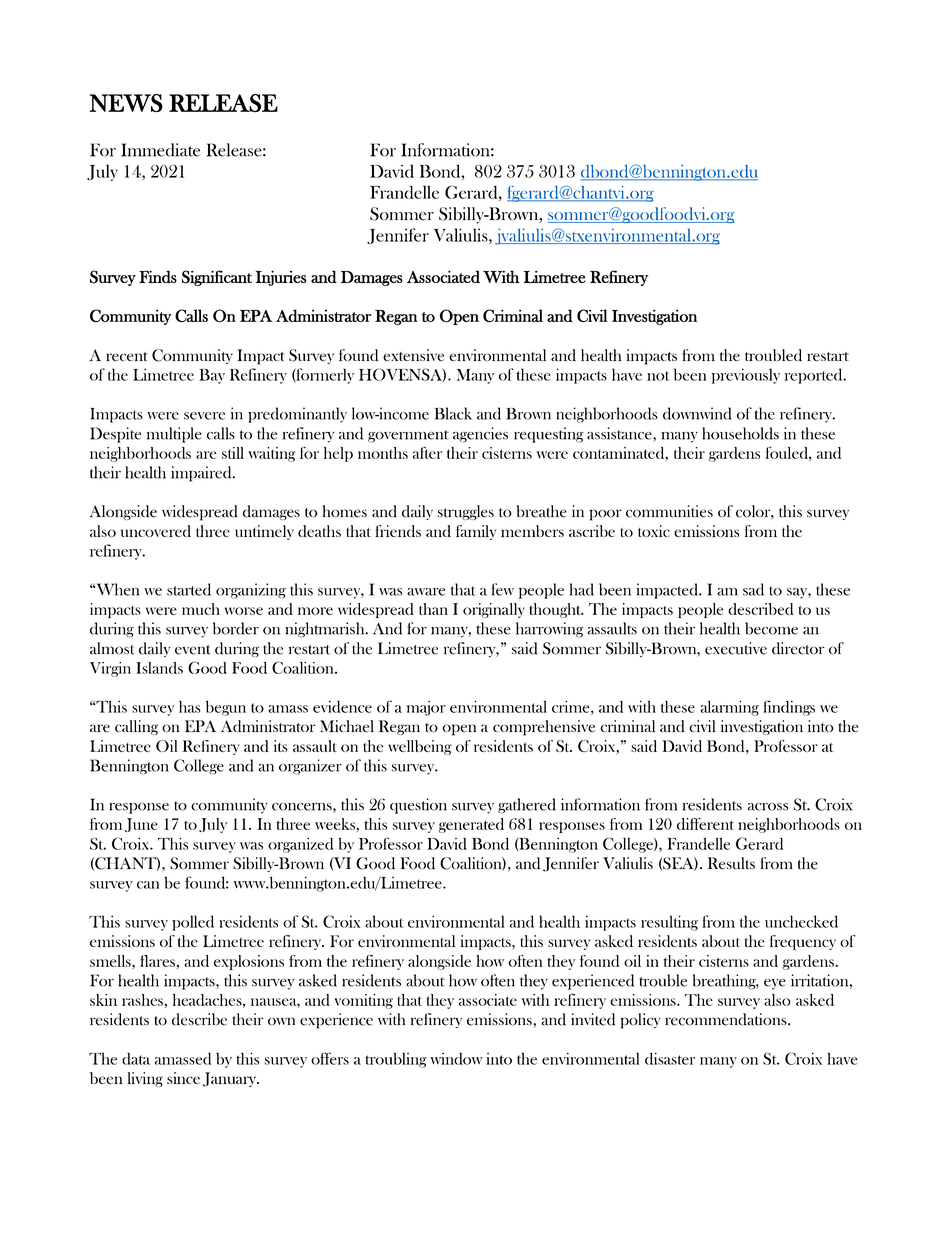  Describe the element at coordinates (160, 150) in the image. I see `Immediate` at that location.
